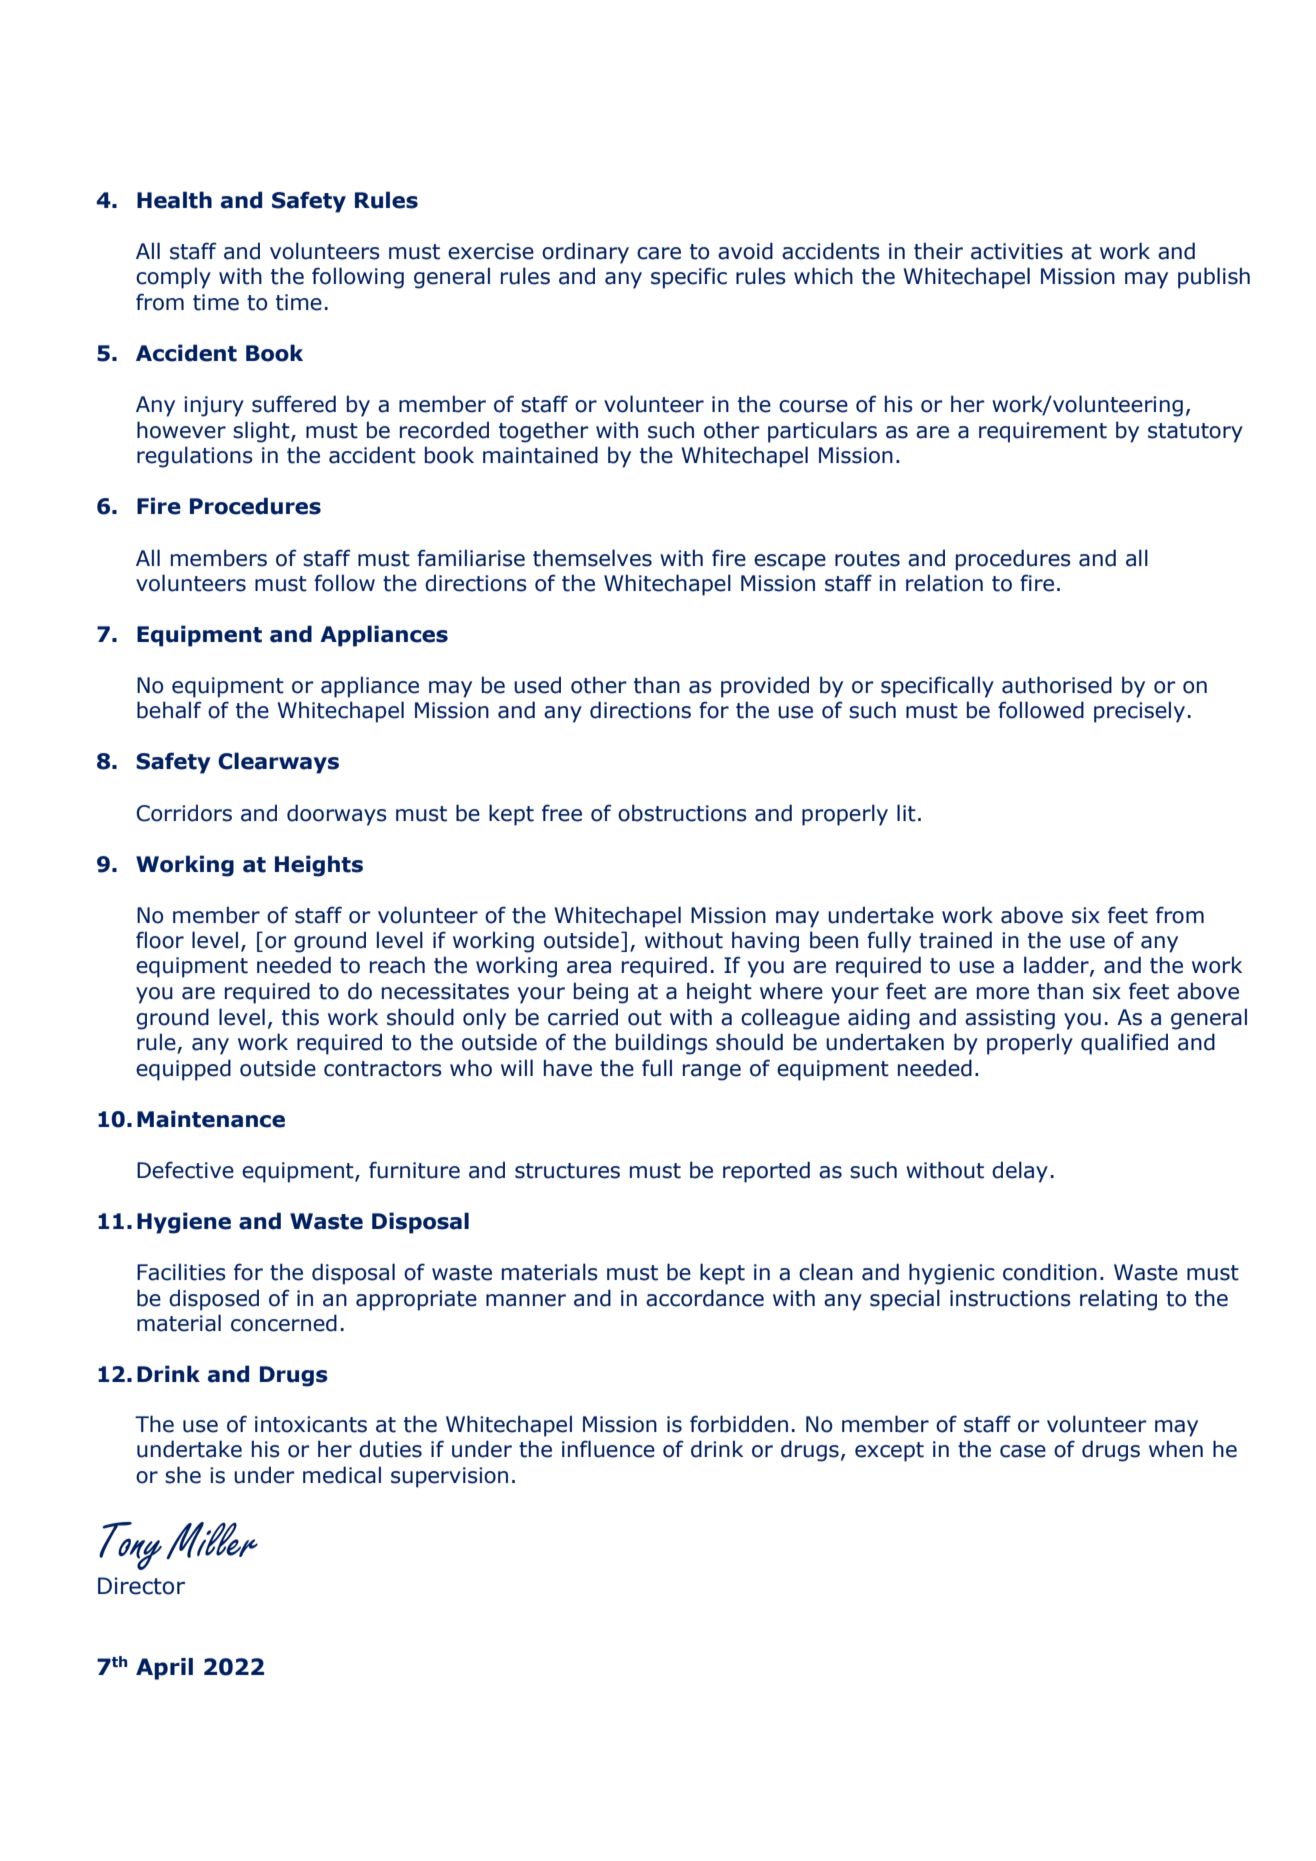  What do you see at coordinates (1017, 251) in the screenshot?
I see `activities` at bounding box center [1017, 251].
